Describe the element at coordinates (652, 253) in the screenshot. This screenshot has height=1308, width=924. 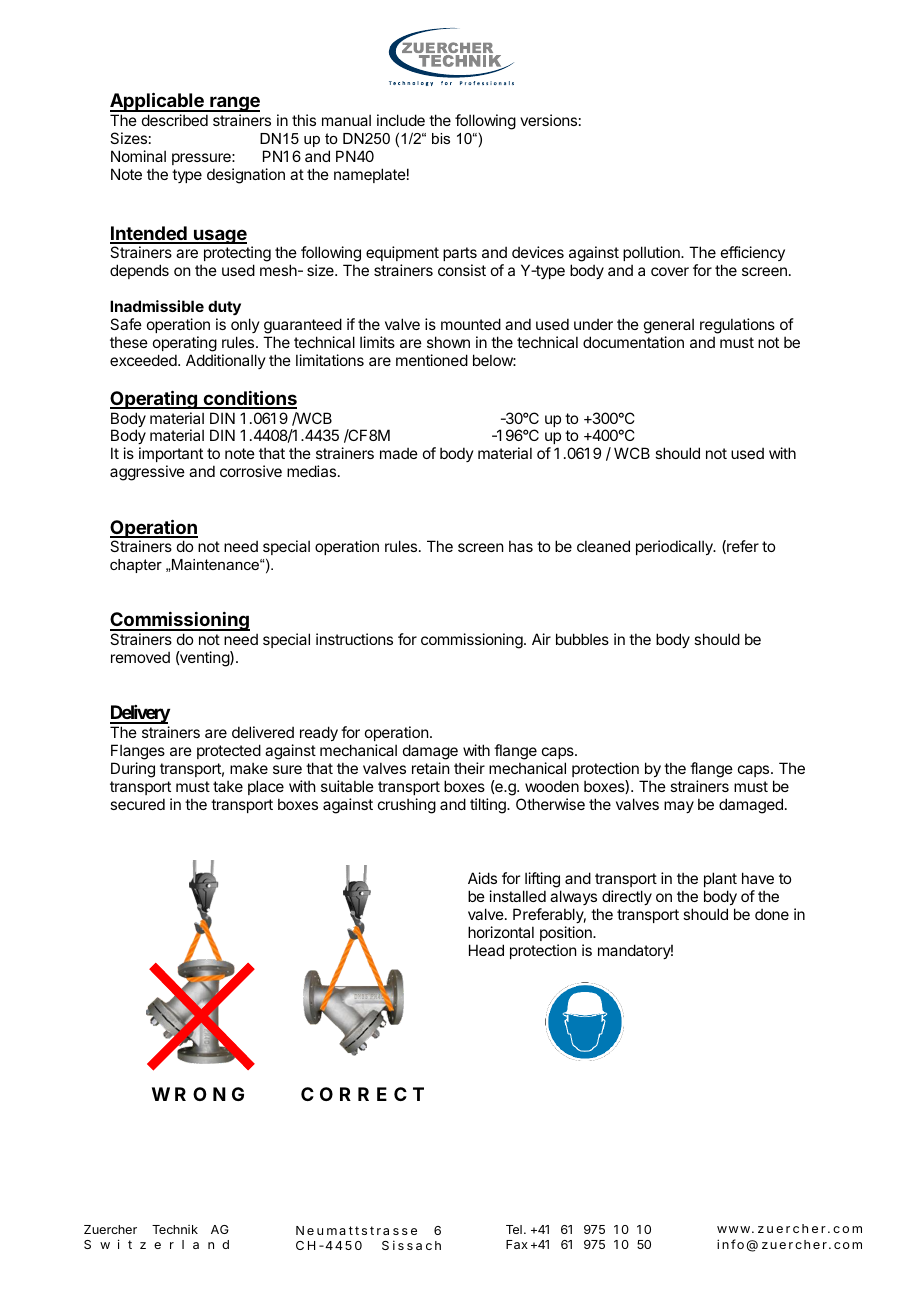
I see `pollution` at that location.
